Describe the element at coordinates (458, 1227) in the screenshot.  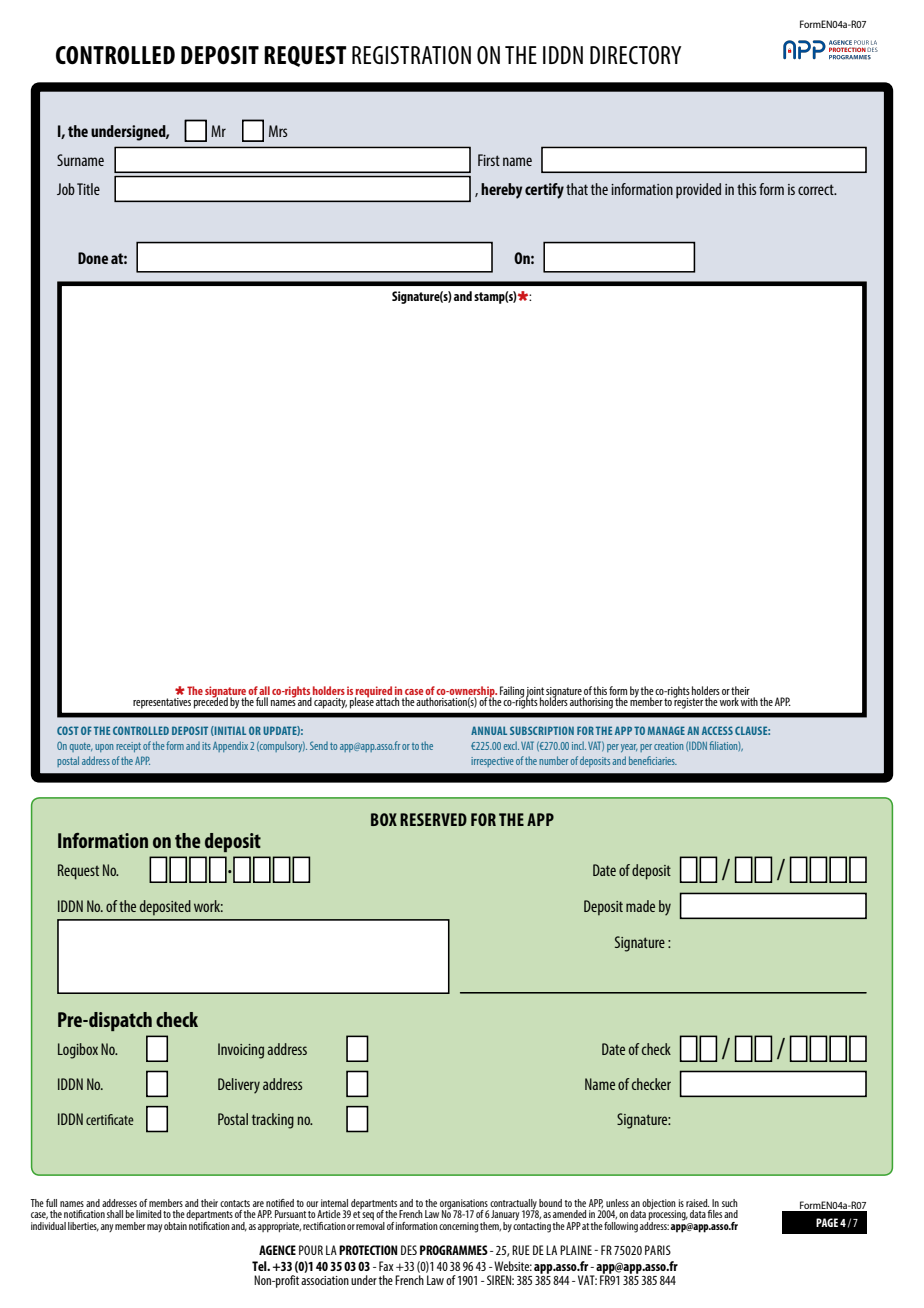
I see `concerning` at that location.
